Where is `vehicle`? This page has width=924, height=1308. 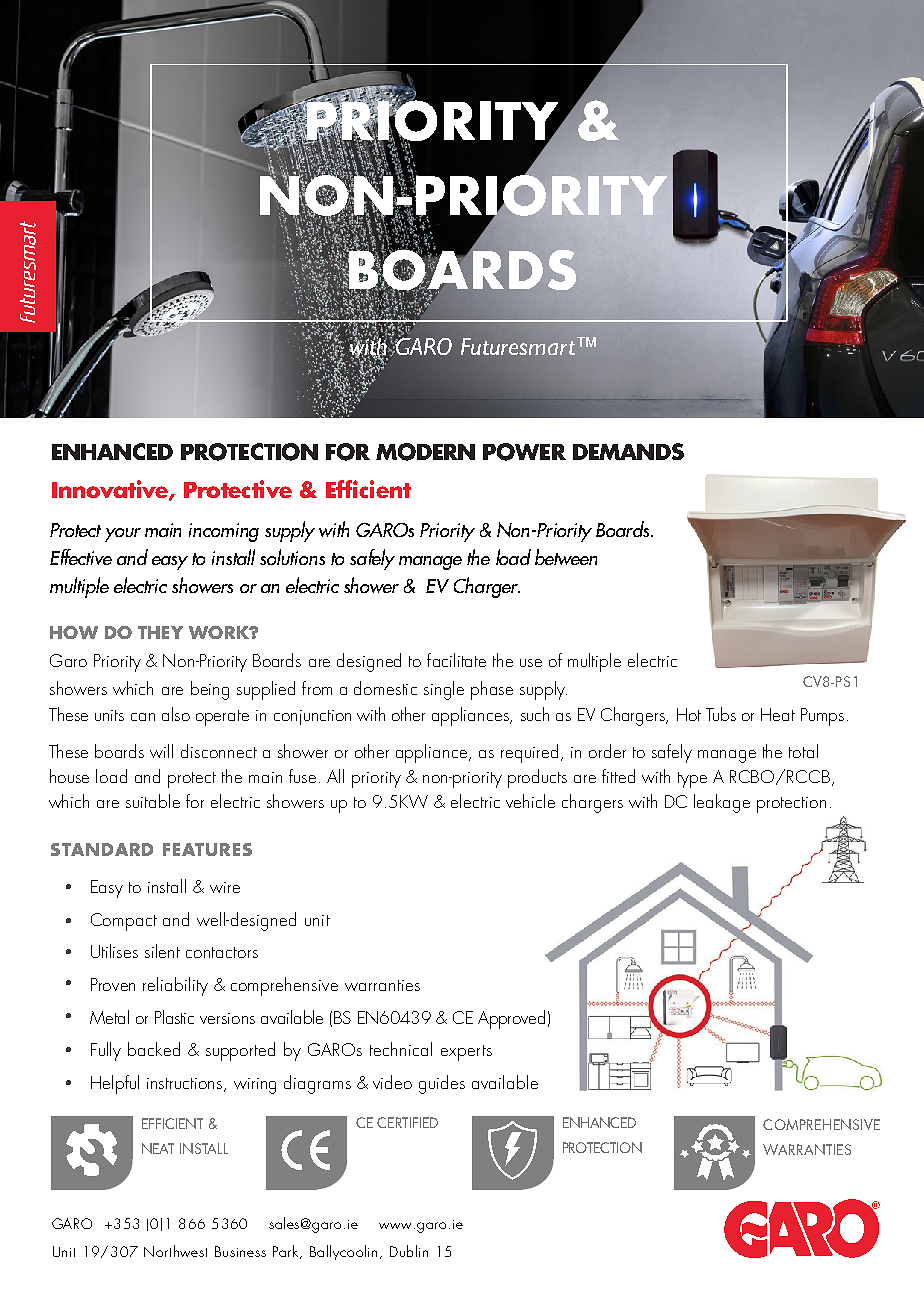 vehicle is located at coordinates (530, 801).
